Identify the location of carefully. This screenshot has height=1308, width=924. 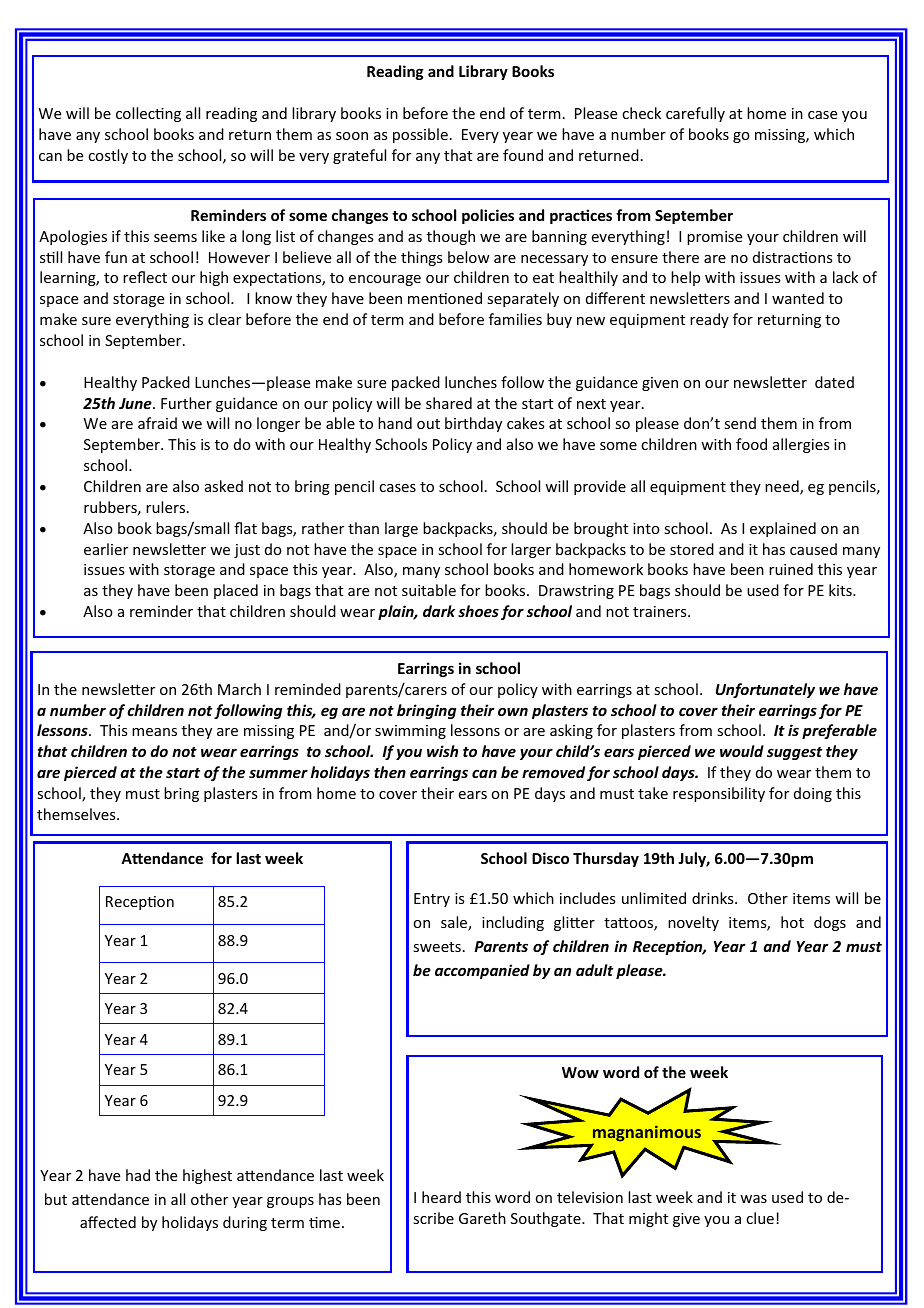
(695, 114).
